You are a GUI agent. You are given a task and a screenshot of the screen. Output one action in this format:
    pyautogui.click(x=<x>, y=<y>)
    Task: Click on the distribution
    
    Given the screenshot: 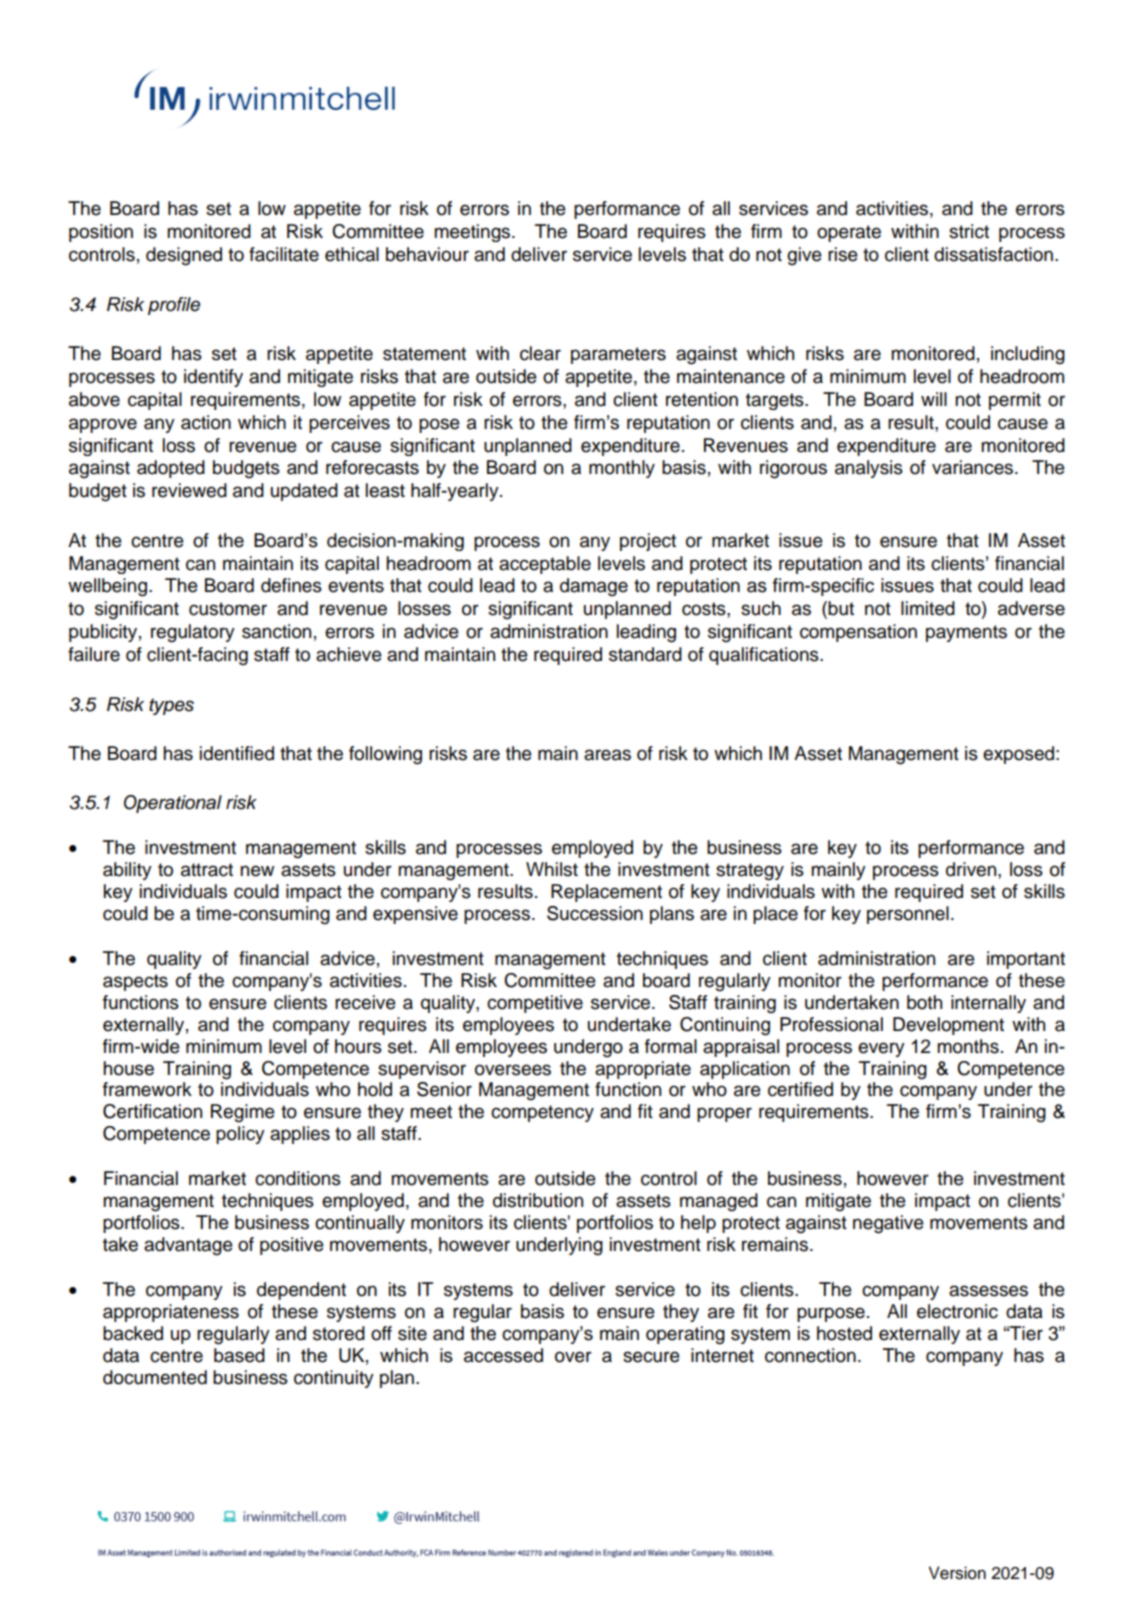 What is the action you would take?
    pyautogui.click(x=538, y=1200)
